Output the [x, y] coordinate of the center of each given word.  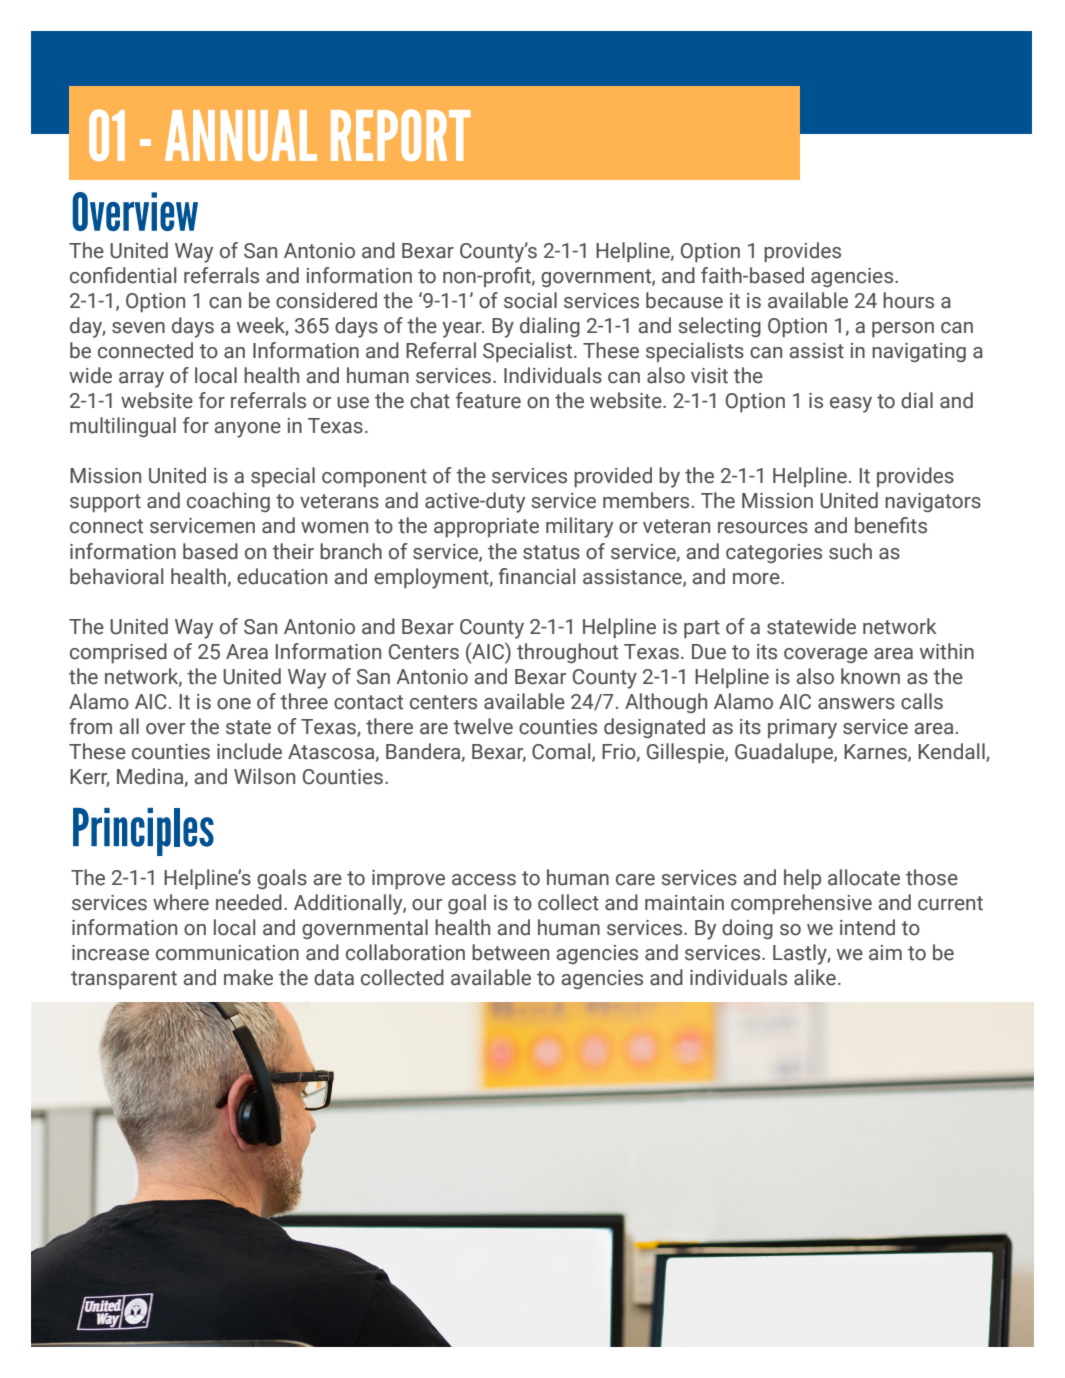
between [510, 952]
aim [885, 953]
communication [227, 953]
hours [908, 300]
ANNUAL [241, 135]
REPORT [400, 135]
